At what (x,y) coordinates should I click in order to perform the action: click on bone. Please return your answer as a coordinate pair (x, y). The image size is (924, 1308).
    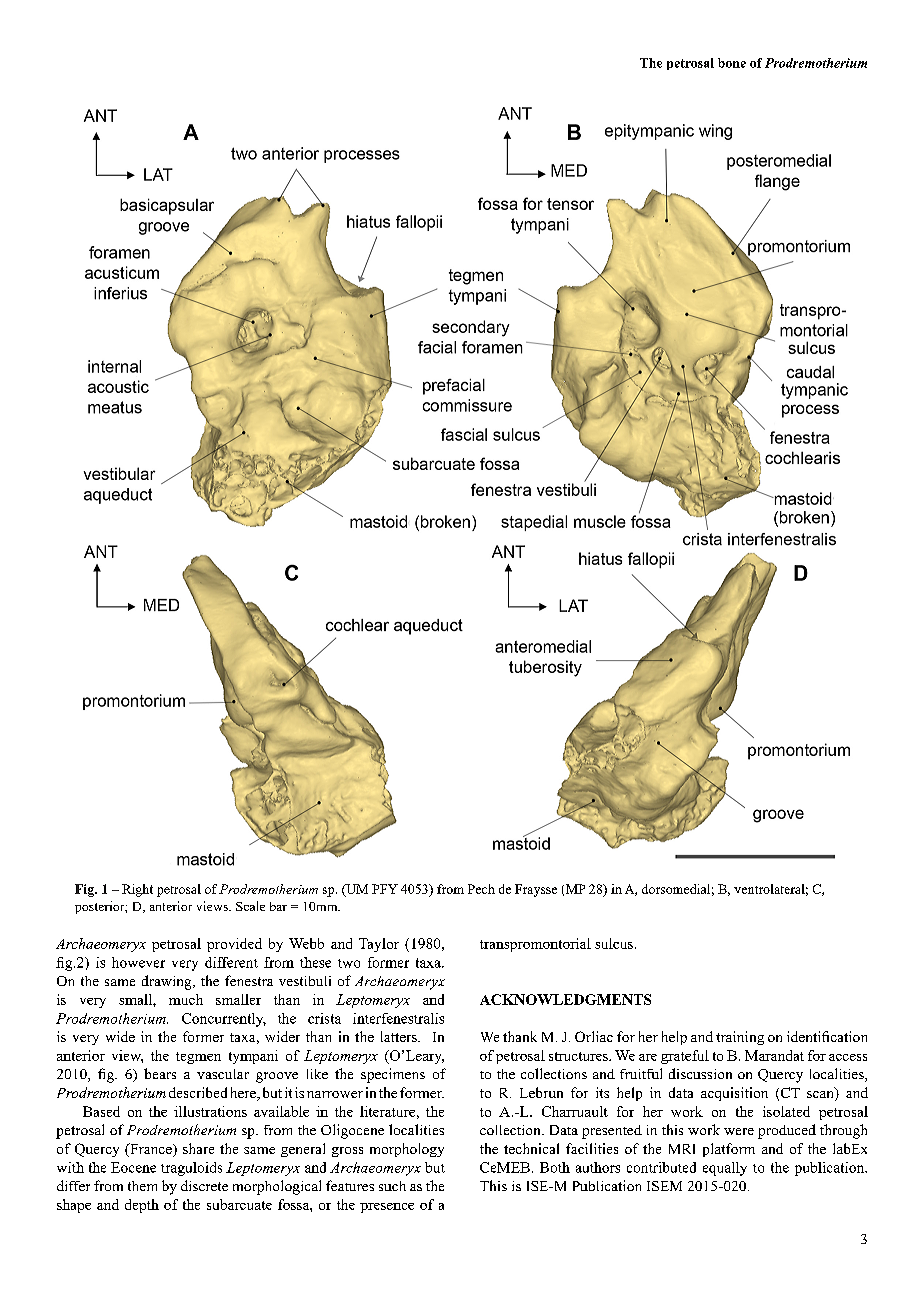
    Looking at the image, I should click on (732, 63).
